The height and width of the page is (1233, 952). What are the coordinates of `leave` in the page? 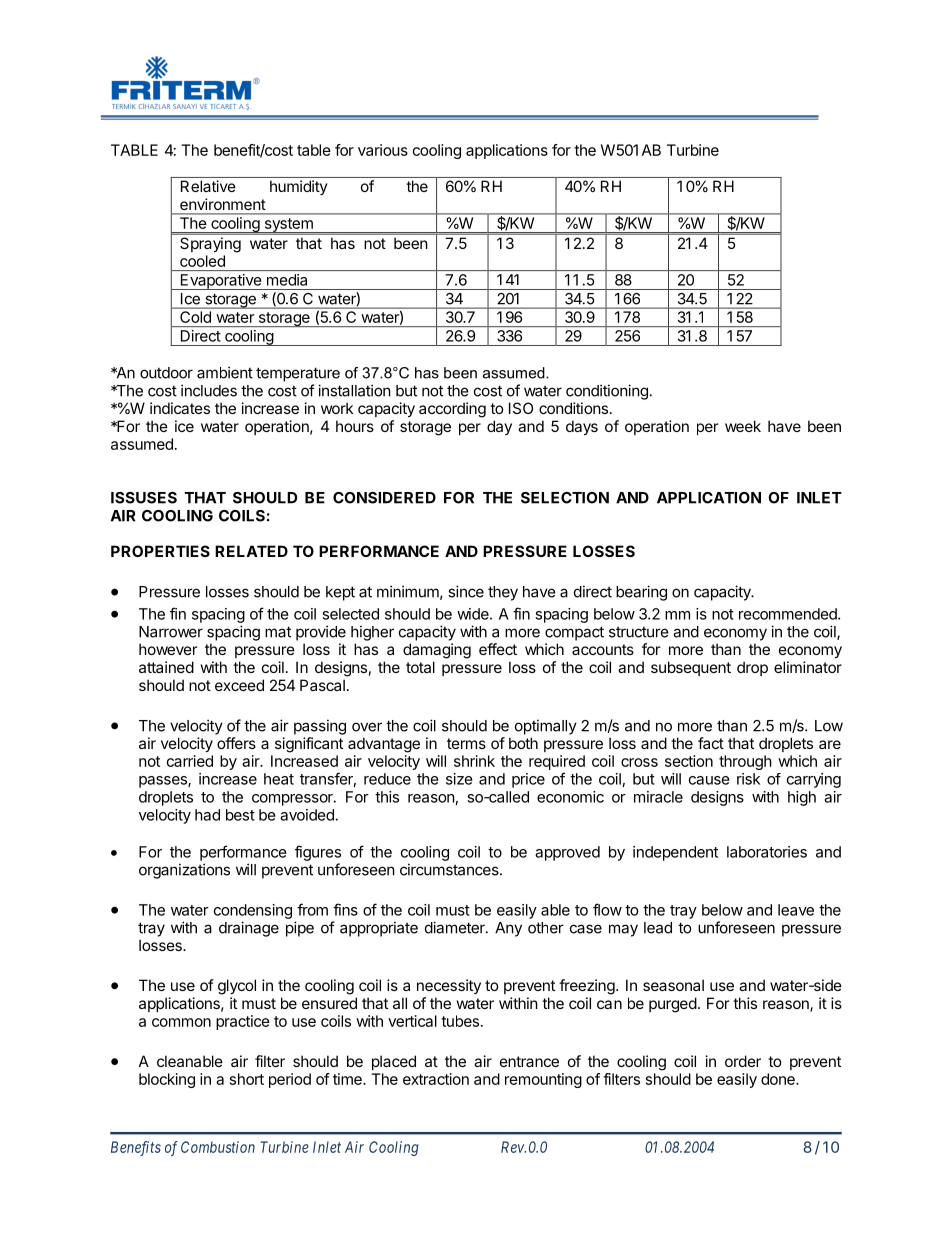 It's located at (796, 910).
